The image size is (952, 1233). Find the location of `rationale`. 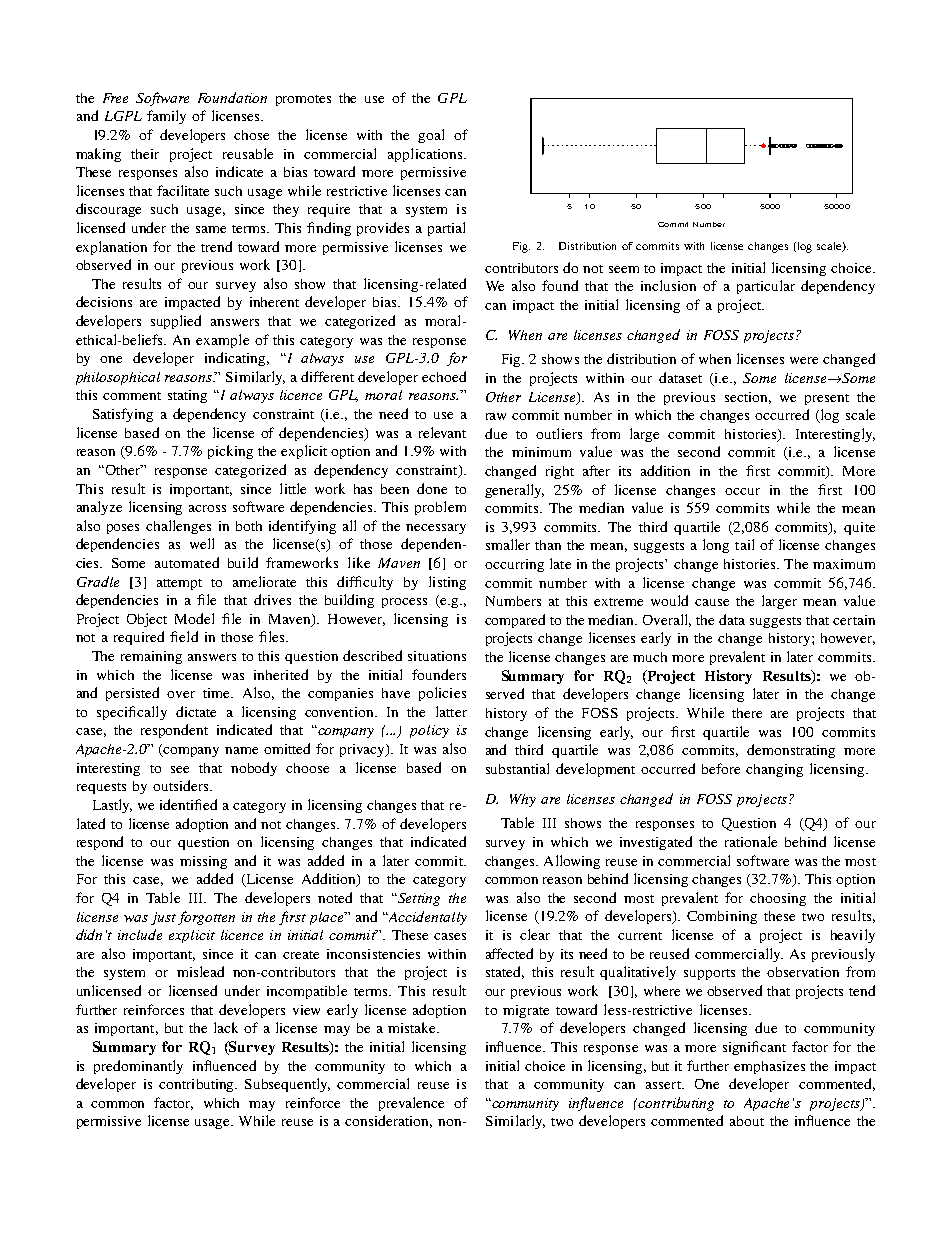

rationale is located at coordinates (751, 841).
